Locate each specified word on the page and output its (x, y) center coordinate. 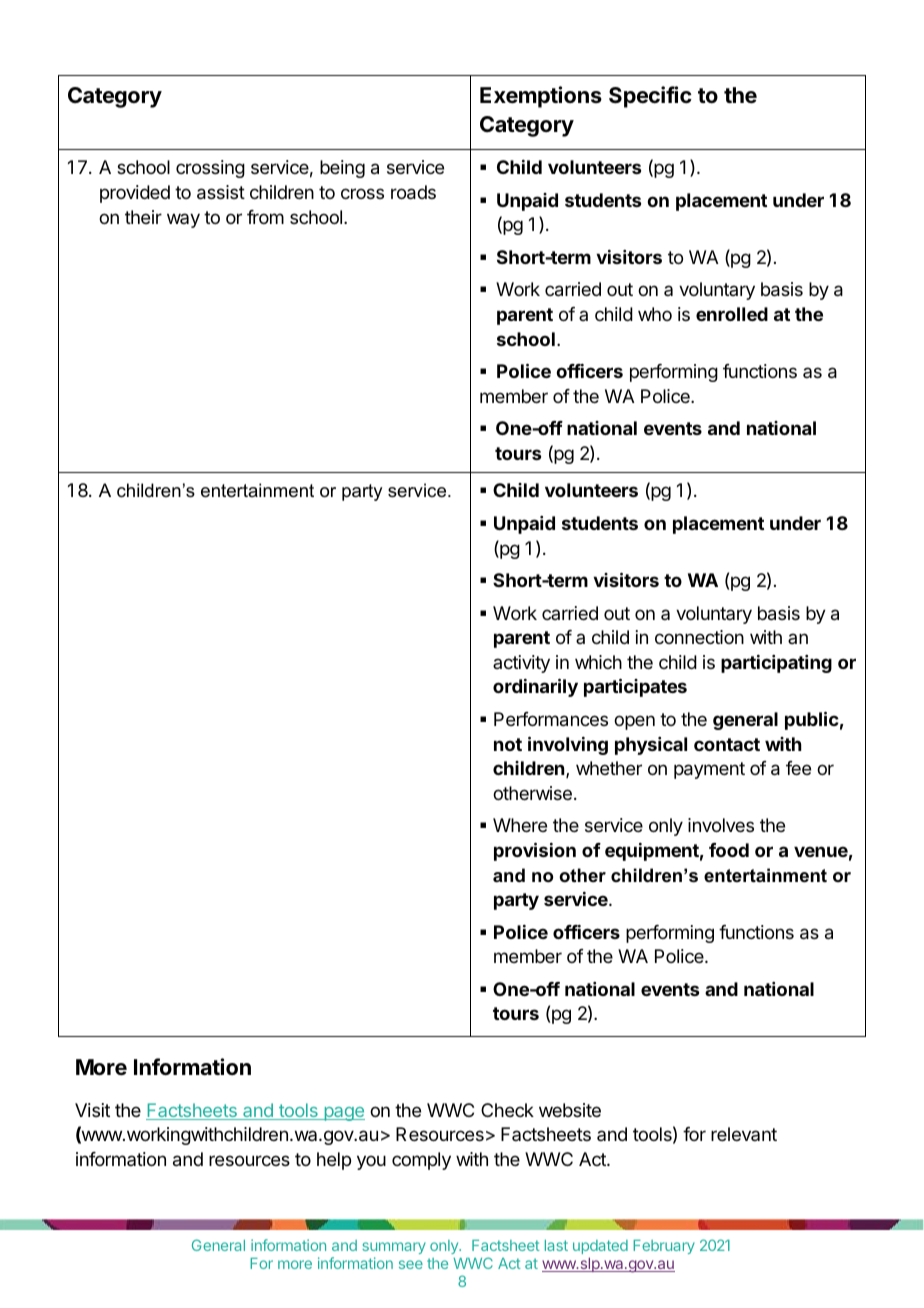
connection (699, 637)
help (334, 1161)
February (664, 1247)
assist (221, 192)
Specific (650, 97)
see (411, 1264)
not (508, 744)
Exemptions (541, 97)
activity (521, 664)
